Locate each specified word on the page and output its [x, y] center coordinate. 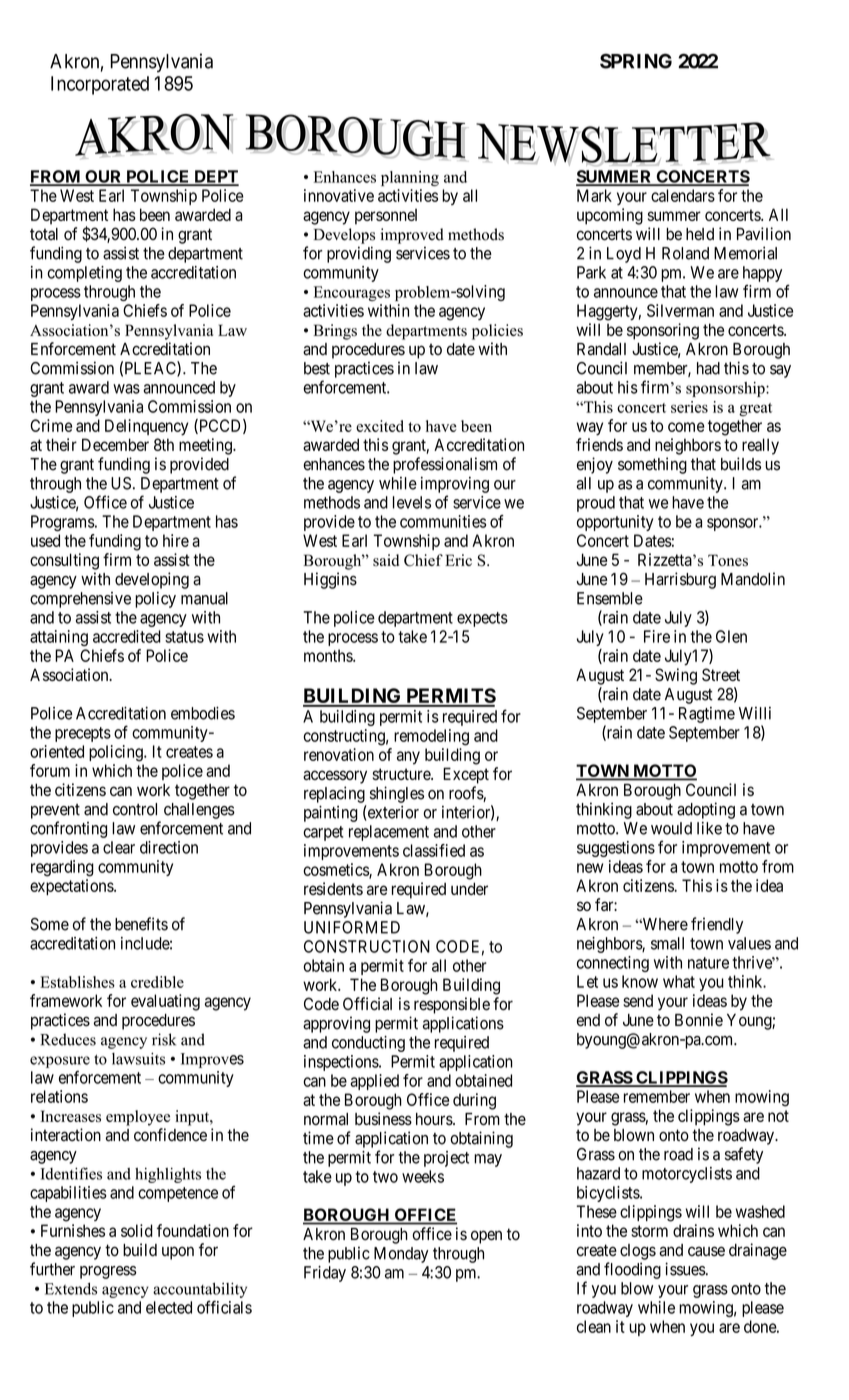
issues [685, 1269]
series [689, 407]
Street [721, 674]
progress [108, 1272]
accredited [127, 636]
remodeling [431, 737]
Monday [401, 1255]
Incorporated [100, 85]
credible [157, 982]
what [679, 981]
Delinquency [146, 427]
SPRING [636, 61]
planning [410, 178]
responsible [452, 1005]
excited [380, 426]
